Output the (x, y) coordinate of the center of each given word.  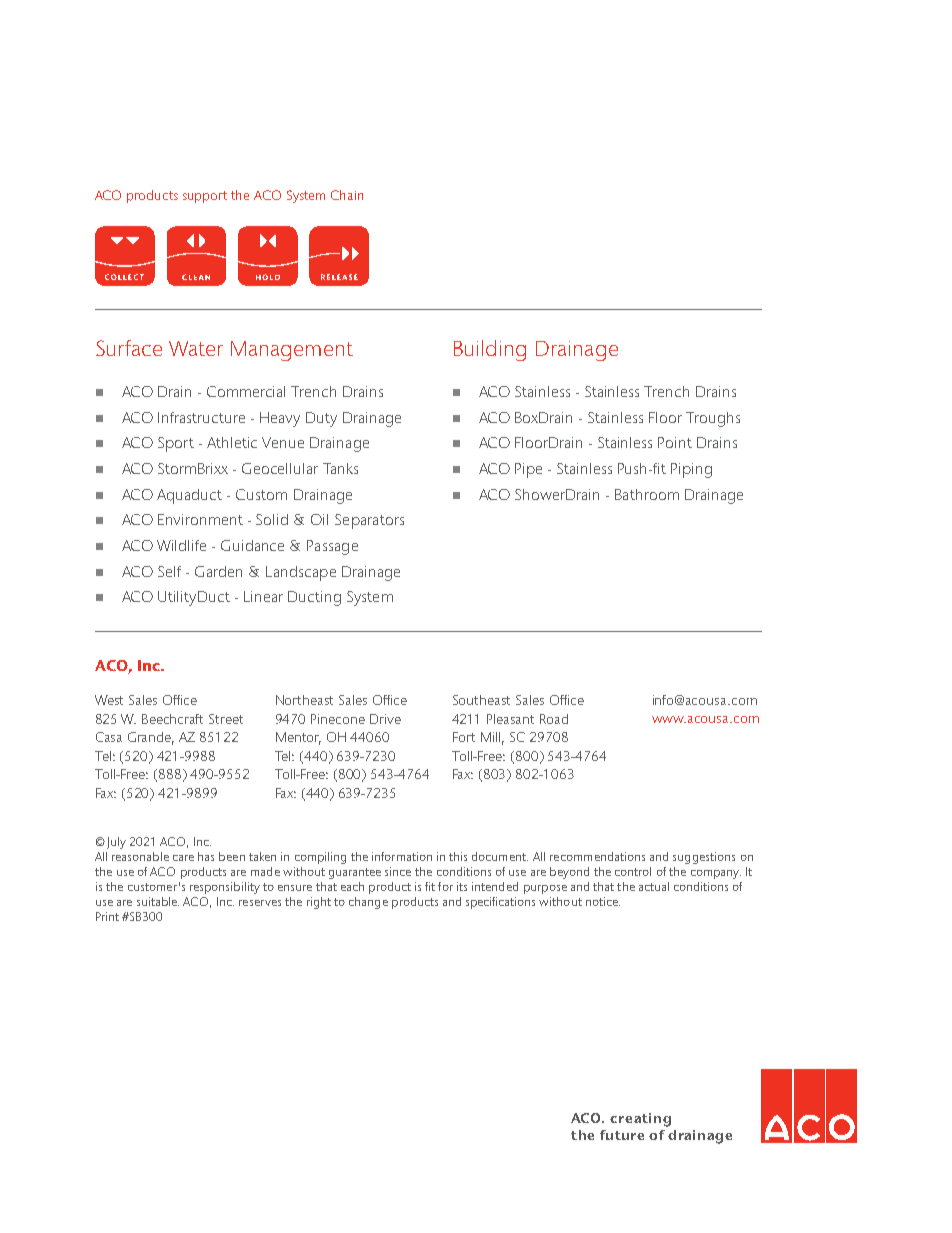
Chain (347, 195)
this (458, 856)
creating (640, 1120)
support (205, 197)
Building (490, 350)
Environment (200, 519)
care (183, 858)
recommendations (597, 856)
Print (107, 916)
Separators (369, 521)
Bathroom (647, 494)
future (622, 1135)
